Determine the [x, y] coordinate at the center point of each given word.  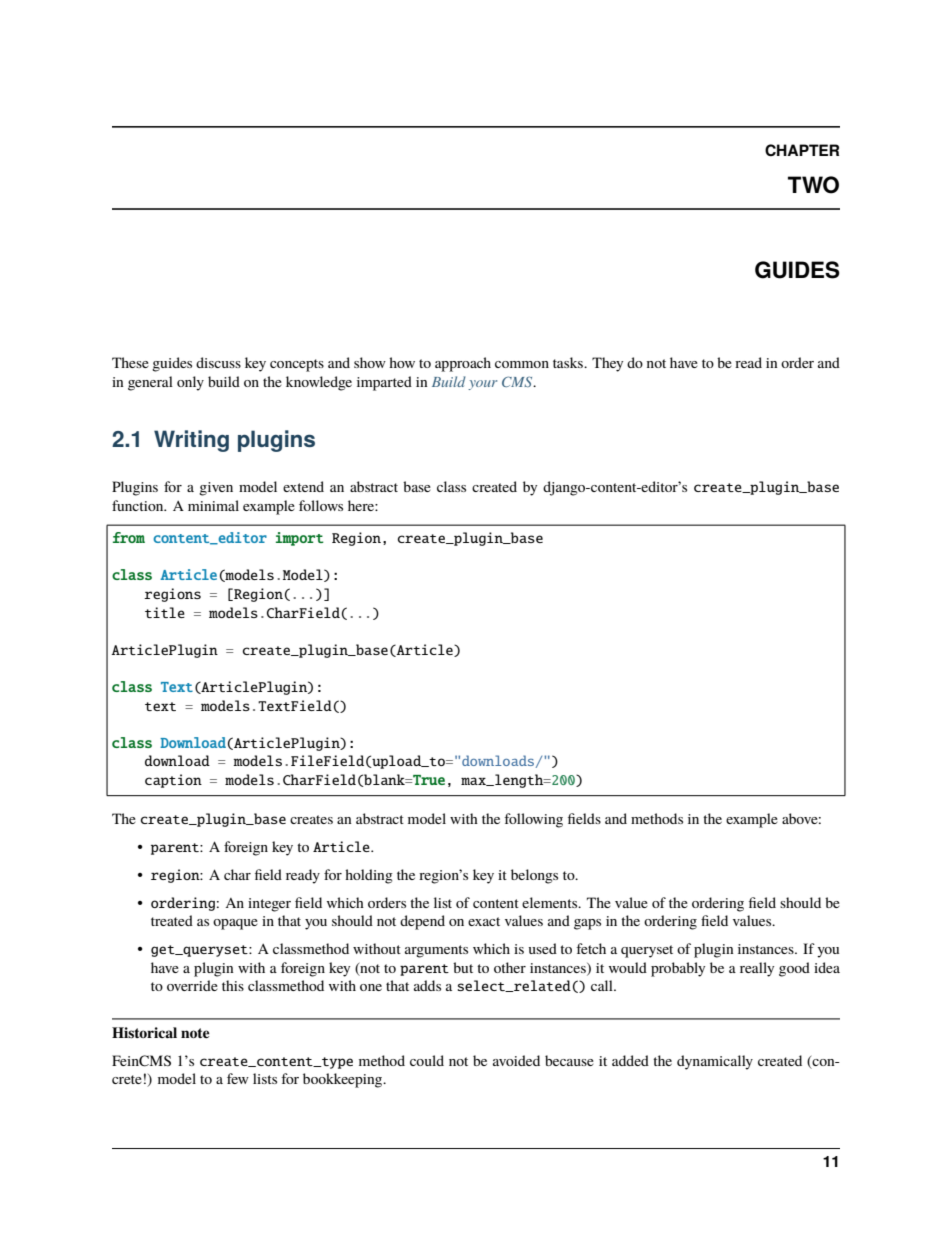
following [533, 820]
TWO [813, 185]
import [300, 539]
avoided [516, 1060]
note [195, 1033]
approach [463, 364]
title [165, 612]
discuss [218, 362]
